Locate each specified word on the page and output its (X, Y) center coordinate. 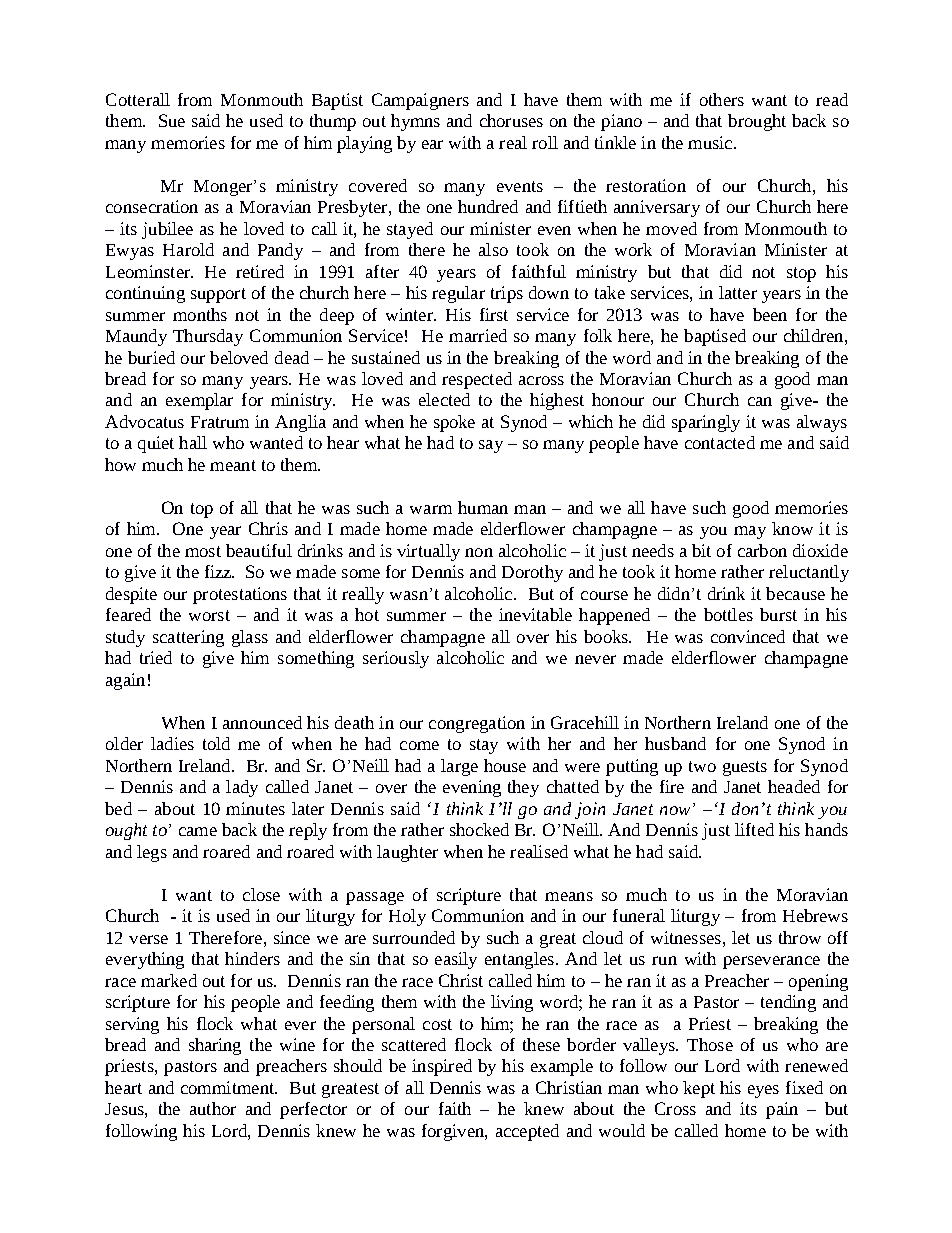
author (213, 1108)
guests (745, 768)
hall (193, 442)
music (711, 142)
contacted (720, 442)
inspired (442, 1067)
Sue (172, 120)
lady (242, 788)
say (491, 446)
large (459, 767)
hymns (415, 122)
